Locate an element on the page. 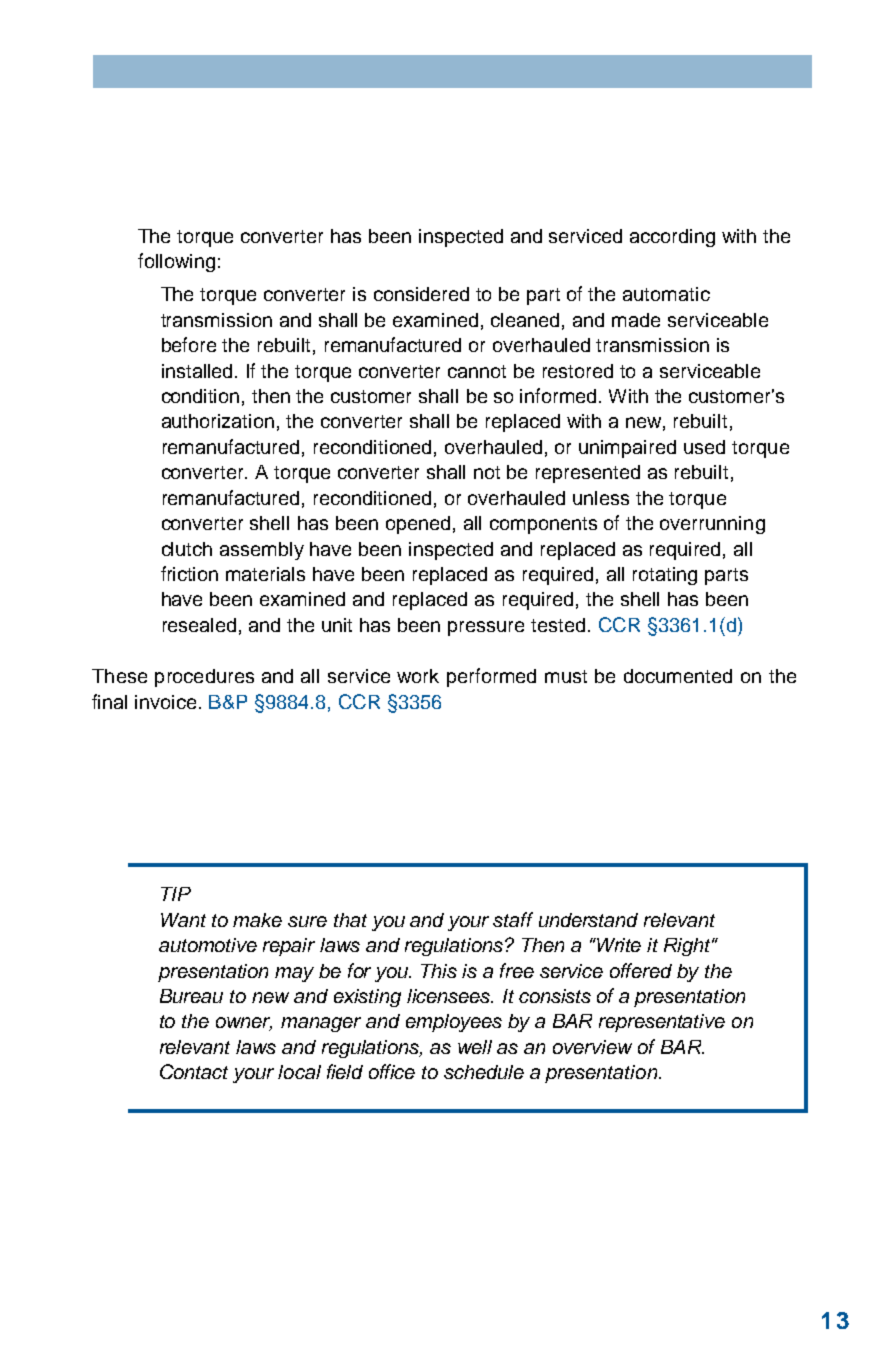 The image size is (895, 1372). opened is located at coordinates (418, 525).
